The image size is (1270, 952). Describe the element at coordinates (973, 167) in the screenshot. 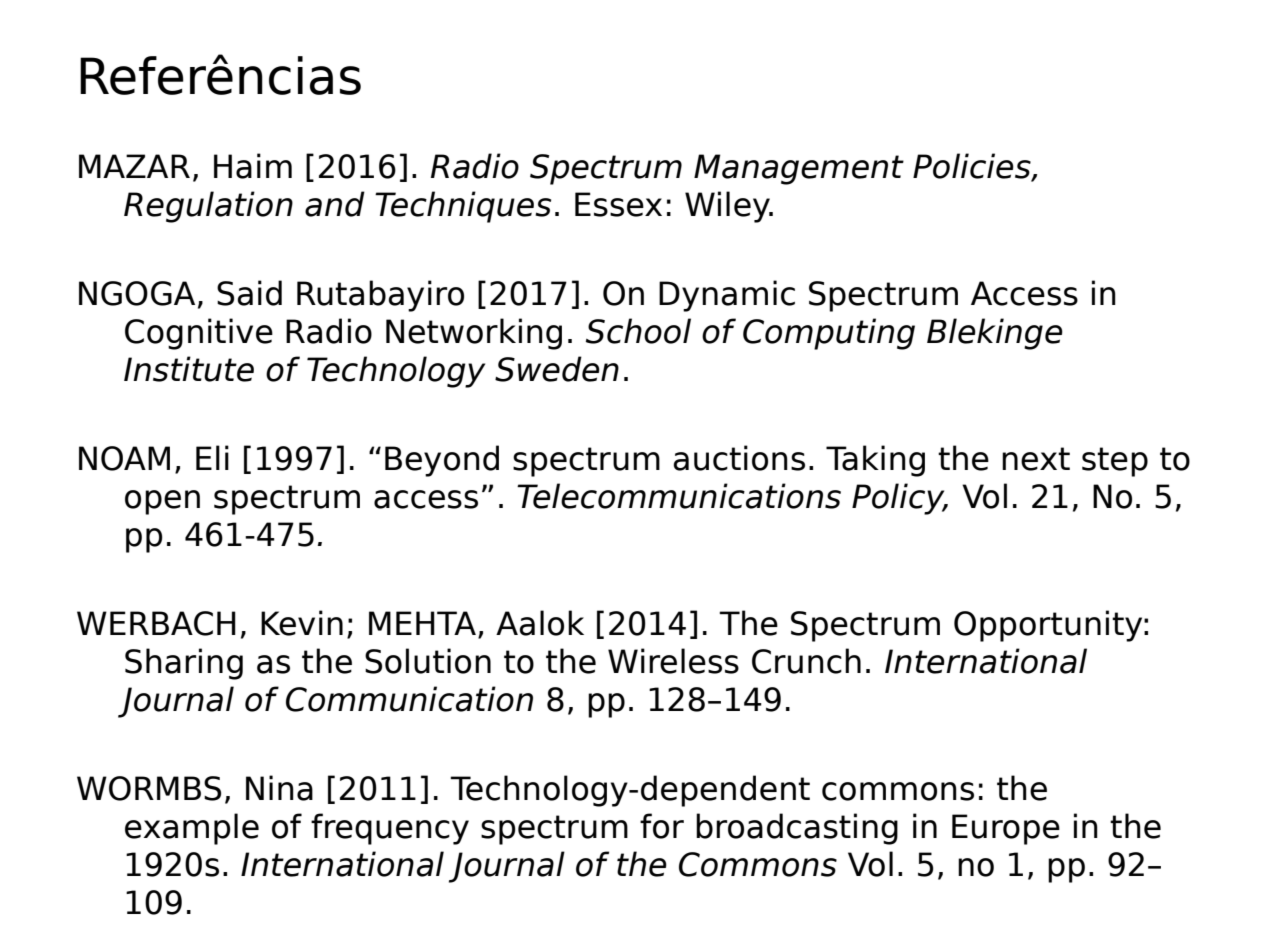

I see `Policies` at that location.
